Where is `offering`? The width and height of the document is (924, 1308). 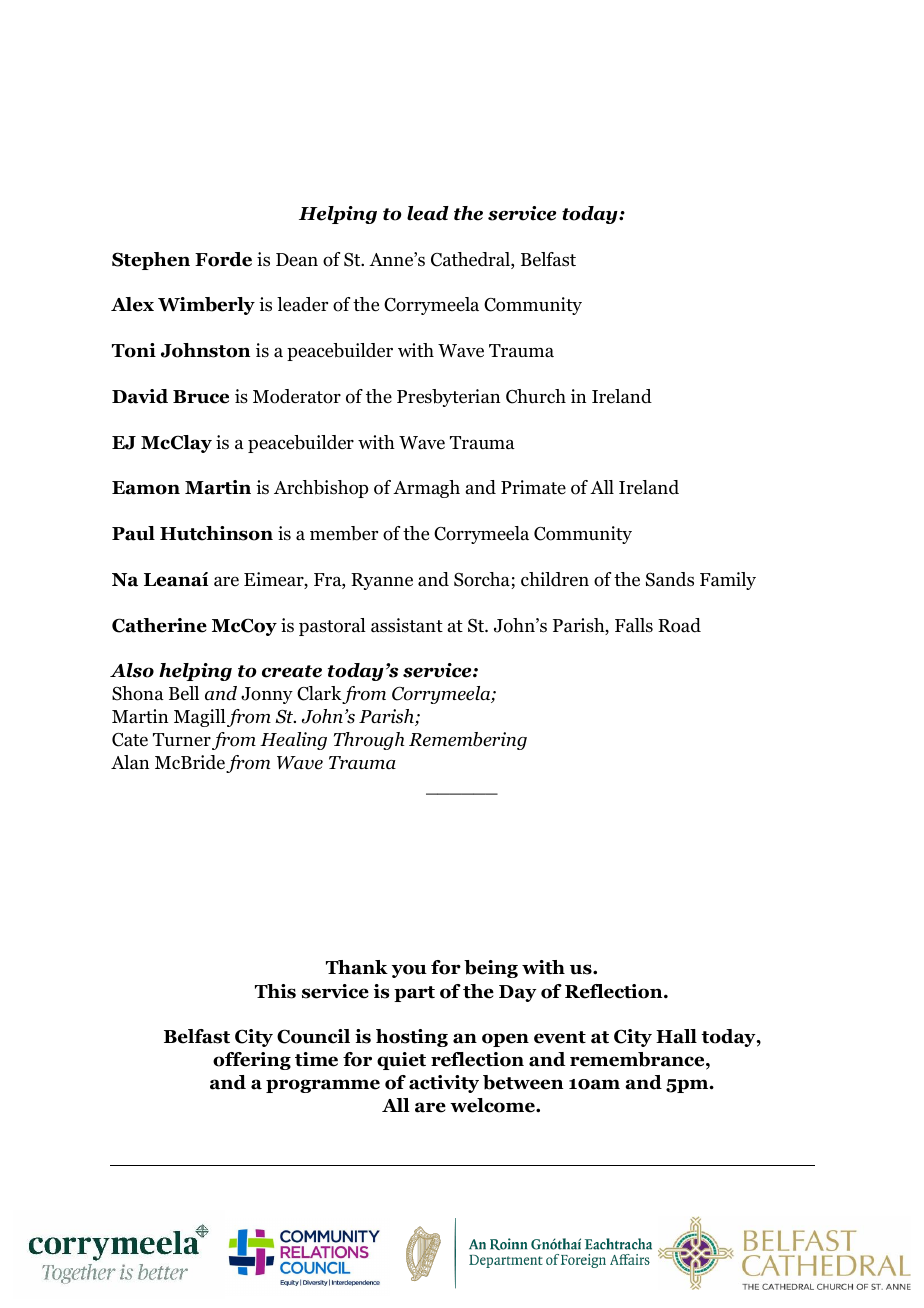 offering is located at coordinates (252, 1061).
